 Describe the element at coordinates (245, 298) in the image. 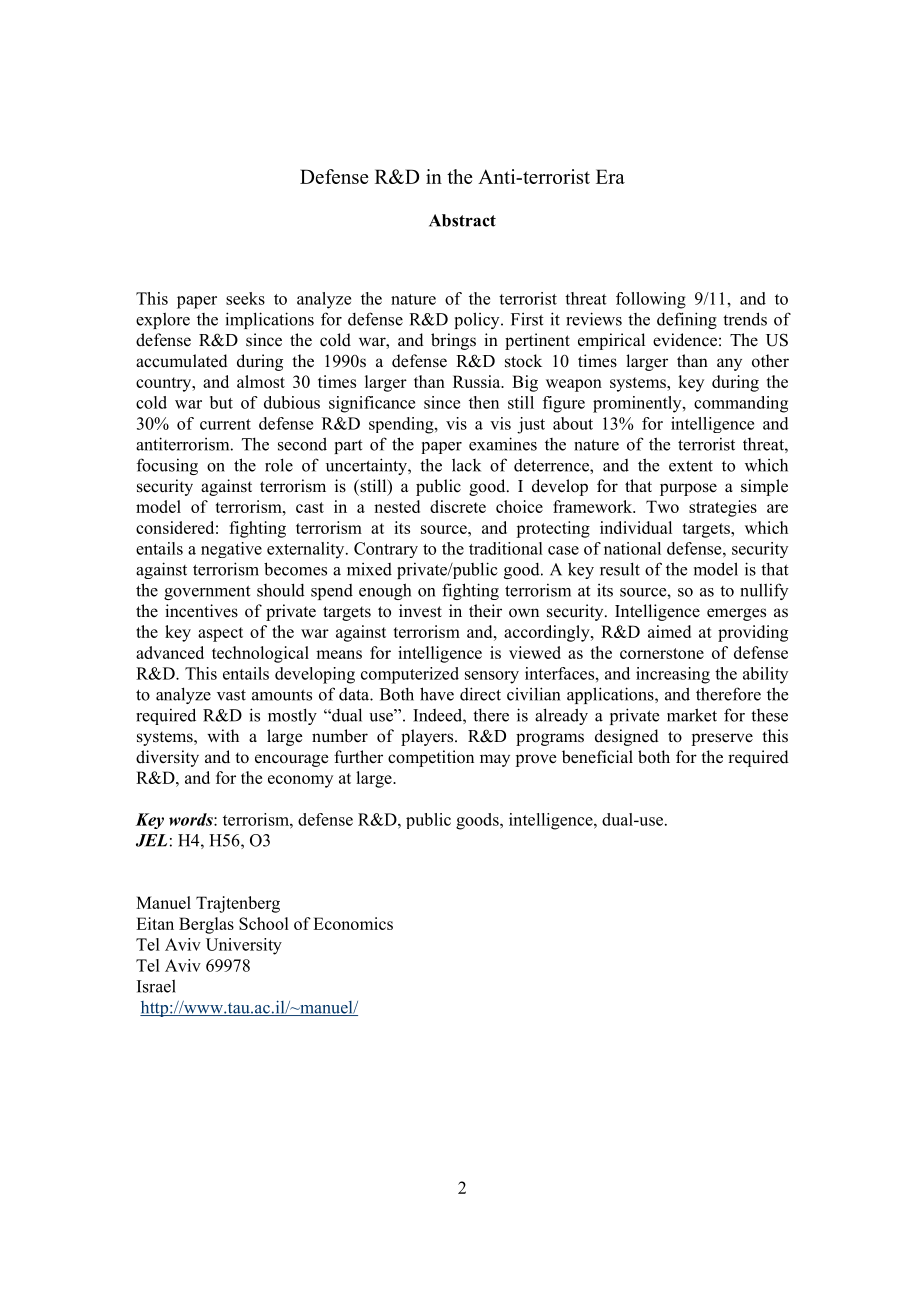

I see `seeks` at that location.
